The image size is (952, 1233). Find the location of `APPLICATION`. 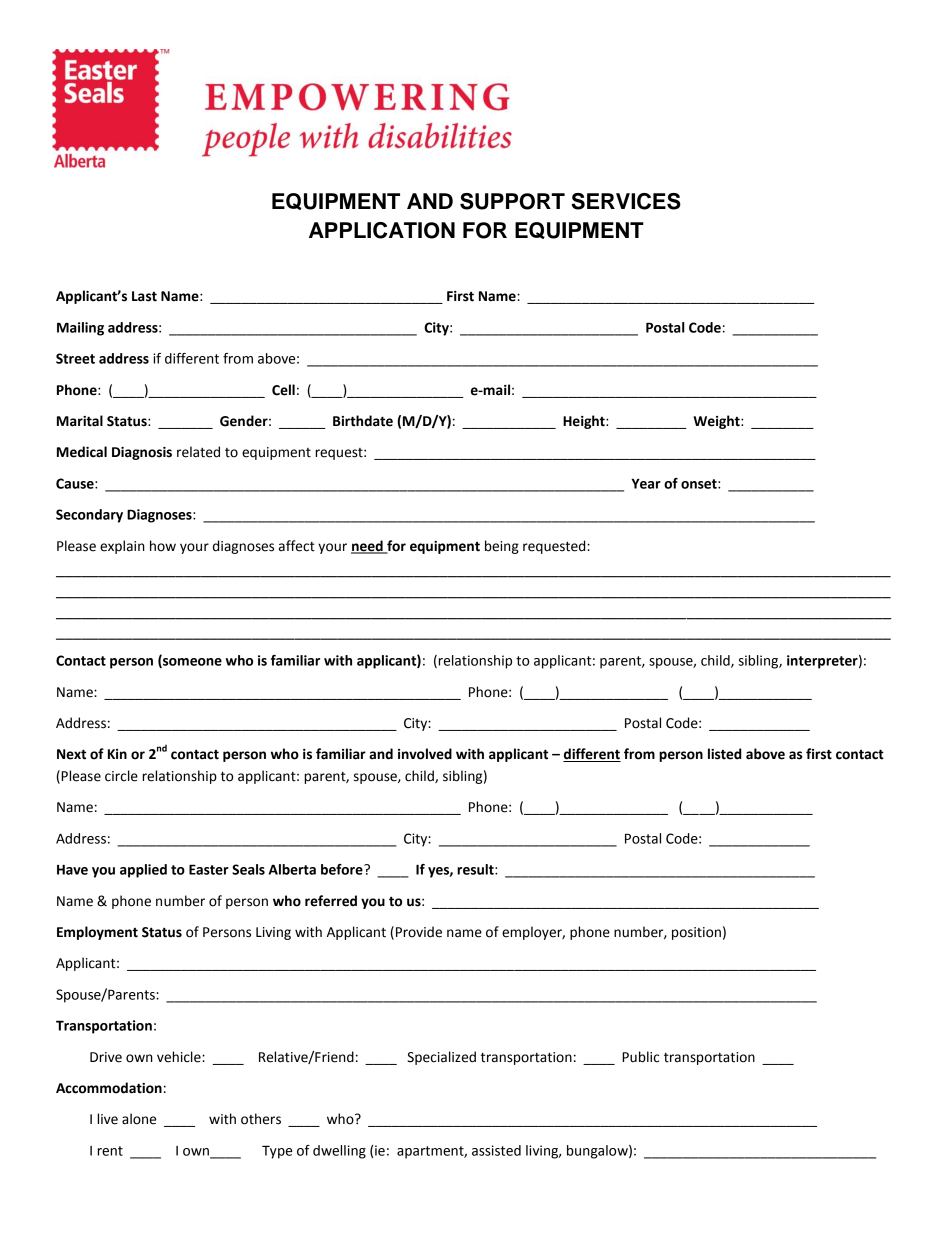

APPLICATION is located at coordinates (382, 230).
